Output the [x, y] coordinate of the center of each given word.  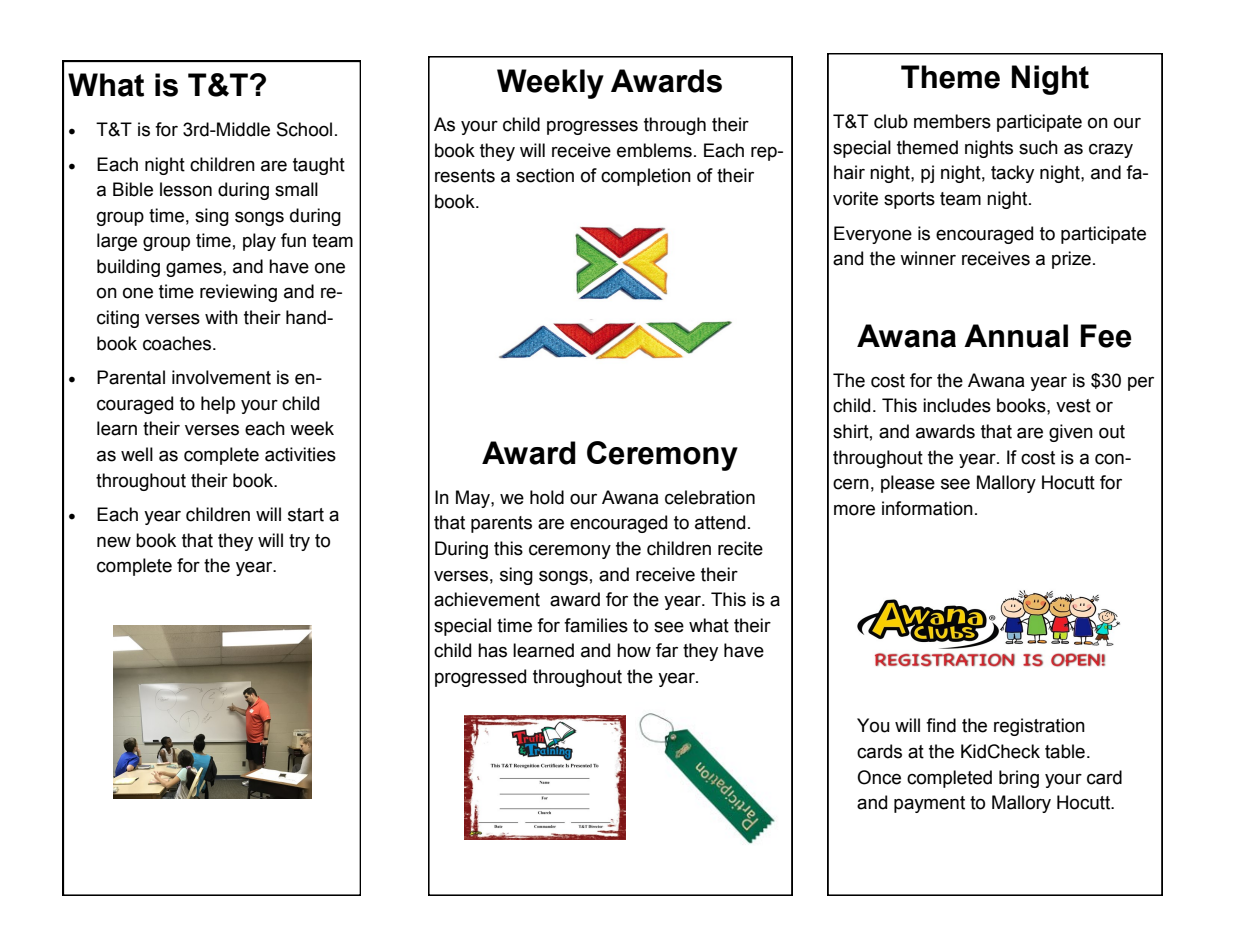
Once [879, 777]
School [304, 129]
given [1071, 433]
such [1038, 147]
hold [547, 497]
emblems [654, 150]
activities [300, 454]
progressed [480, 678]
